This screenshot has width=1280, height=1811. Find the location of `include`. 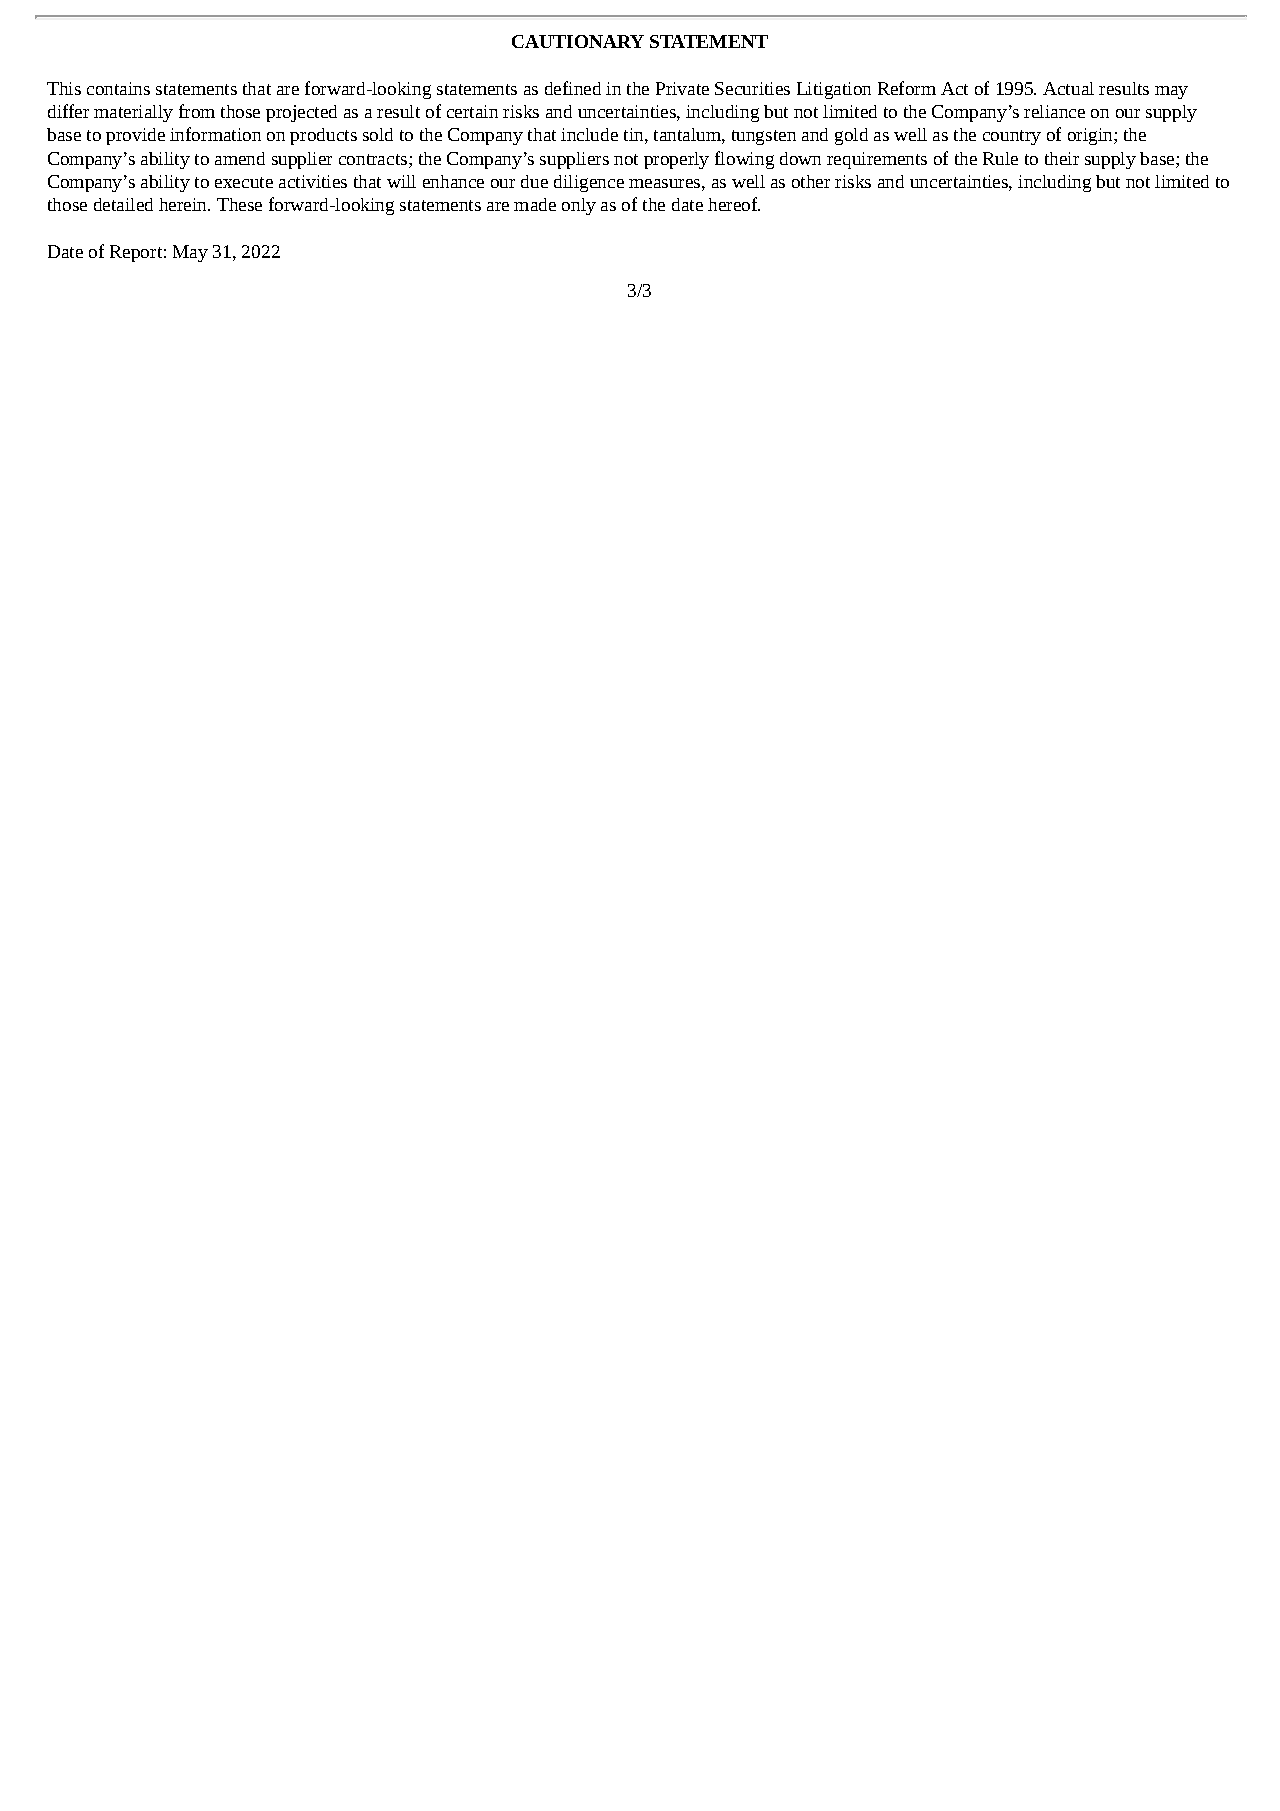

include is located at coordinates (589, 134).
